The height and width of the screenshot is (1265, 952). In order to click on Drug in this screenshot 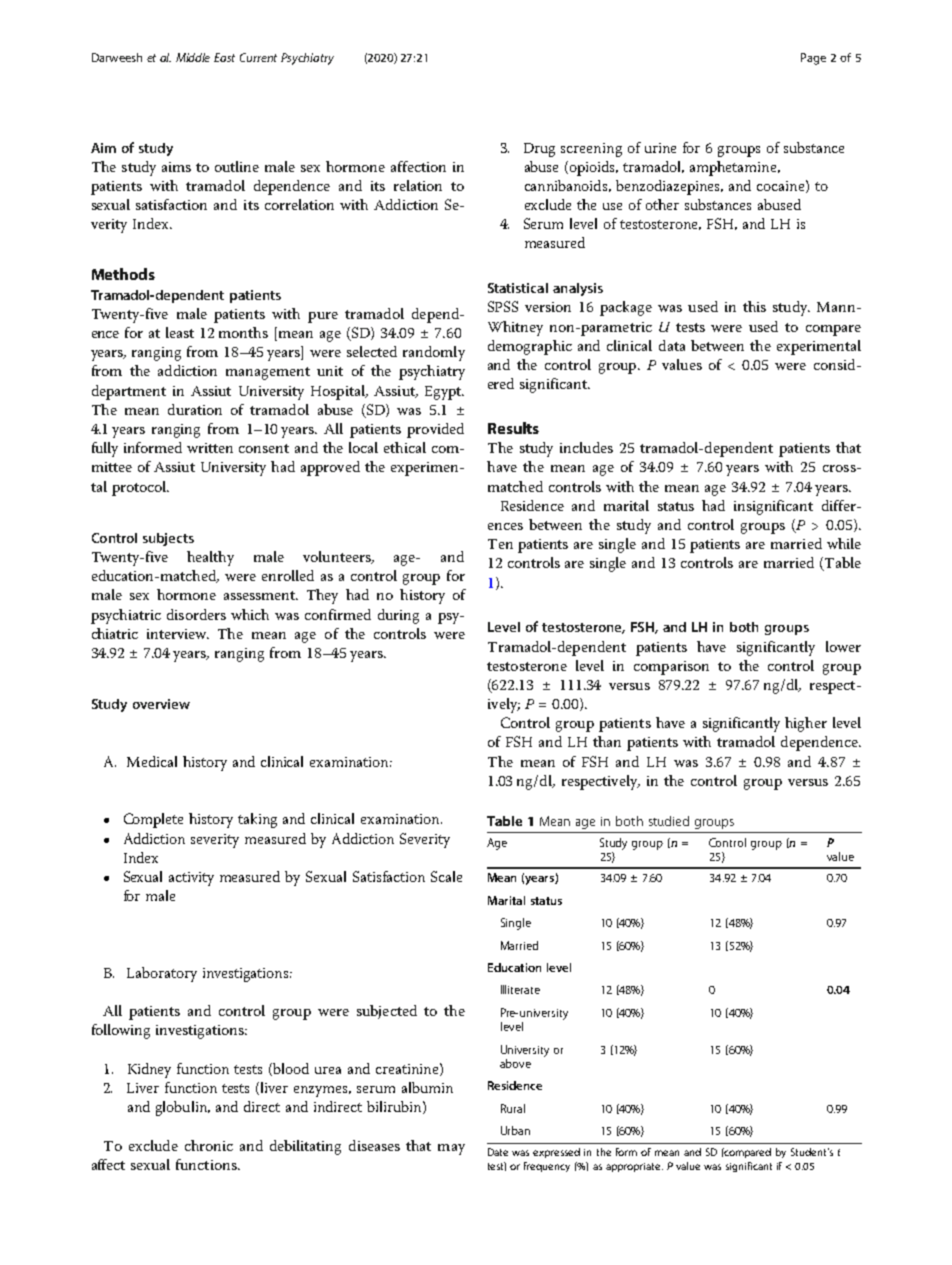, I will do `click(539, 150)`.
